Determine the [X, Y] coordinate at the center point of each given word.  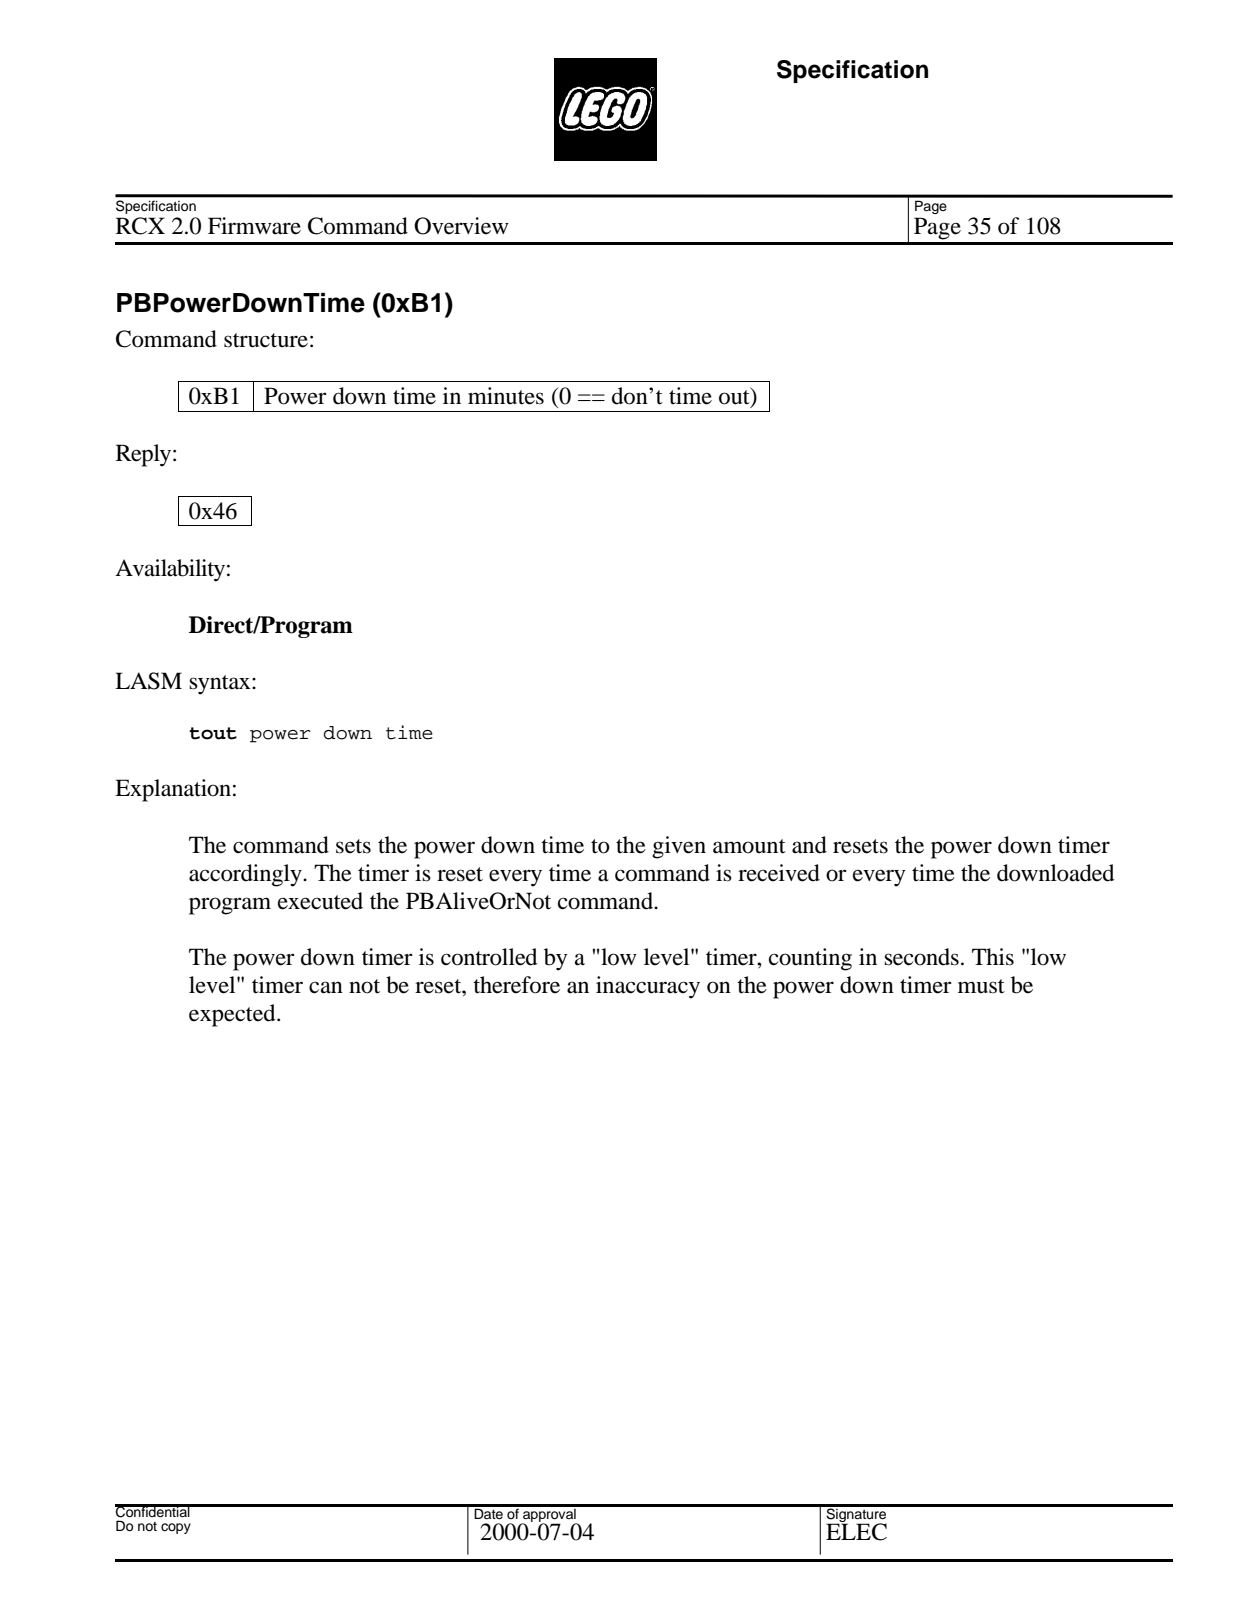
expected [233, 1015]
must [981, 986]
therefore [516, 985]
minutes [506, 396]
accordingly [246, 875]
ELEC [856, 1531]
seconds [921, 957]
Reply [145, 455]
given [679, 847]
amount [749, 846]
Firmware [254, 226]
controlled [489, 957]
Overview [461, 226]
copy [176, 1528]
